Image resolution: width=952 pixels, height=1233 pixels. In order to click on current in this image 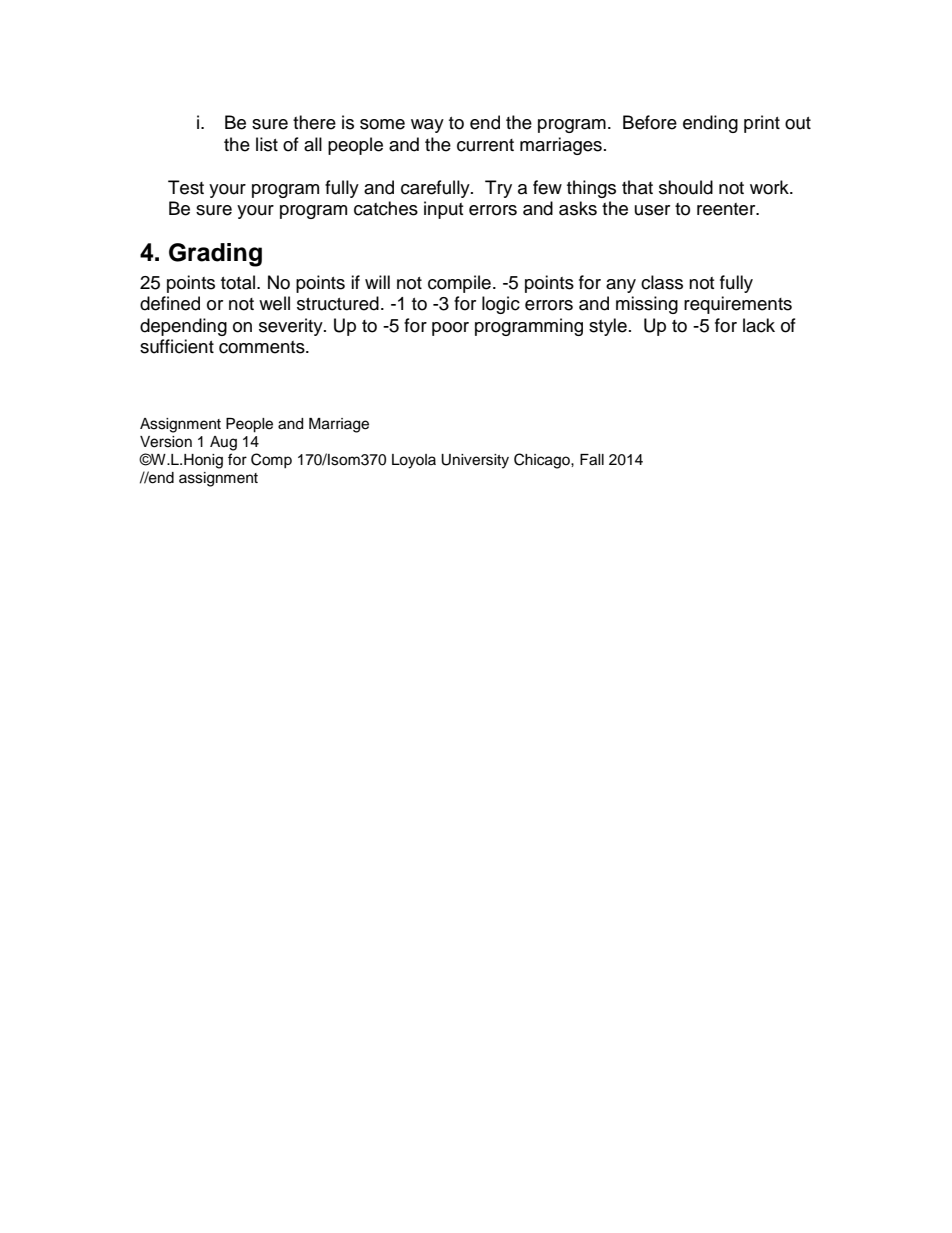, I will do `click(485, 145)`.
